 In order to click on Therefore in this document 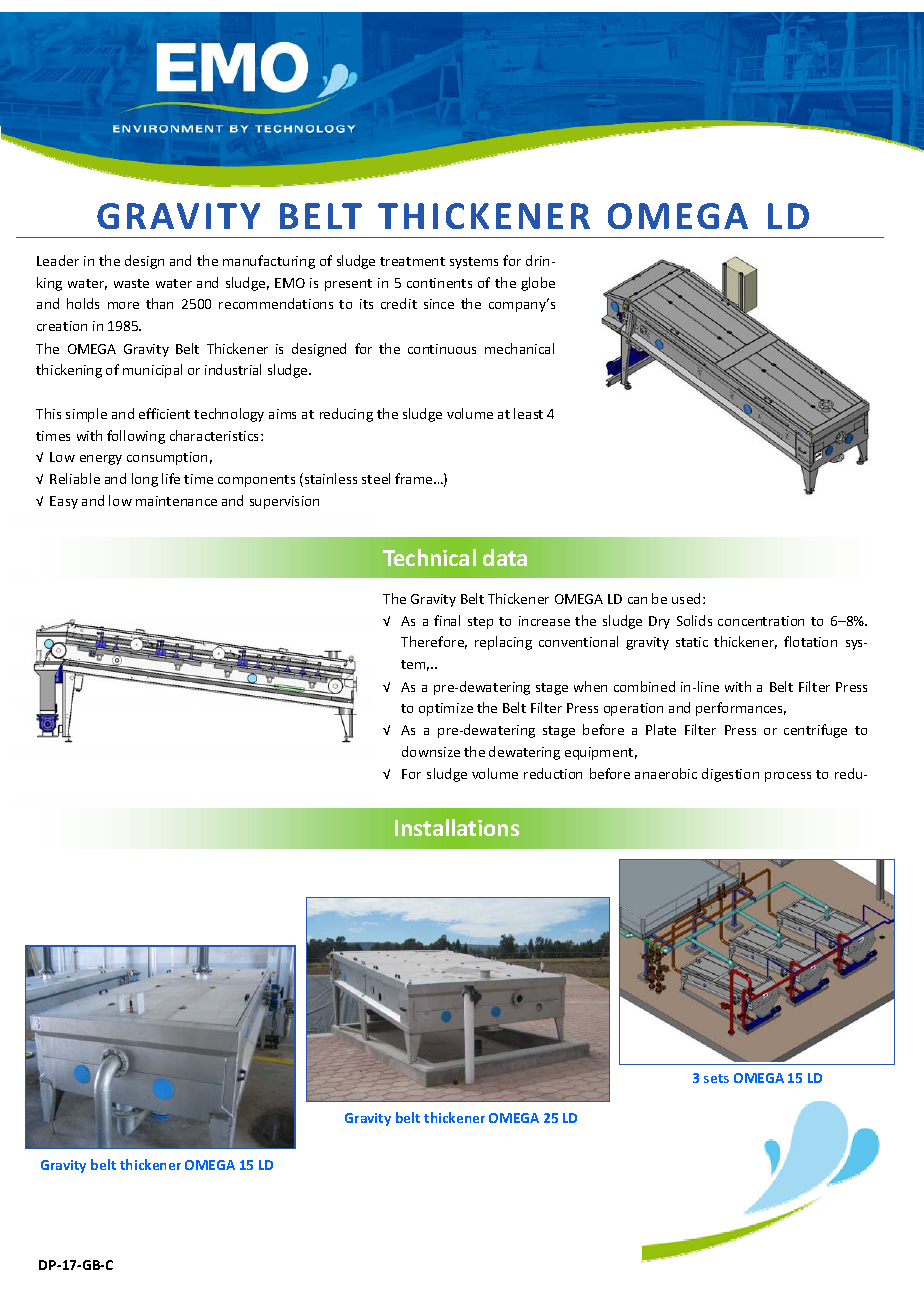, I will do `click(434, 642)`.
